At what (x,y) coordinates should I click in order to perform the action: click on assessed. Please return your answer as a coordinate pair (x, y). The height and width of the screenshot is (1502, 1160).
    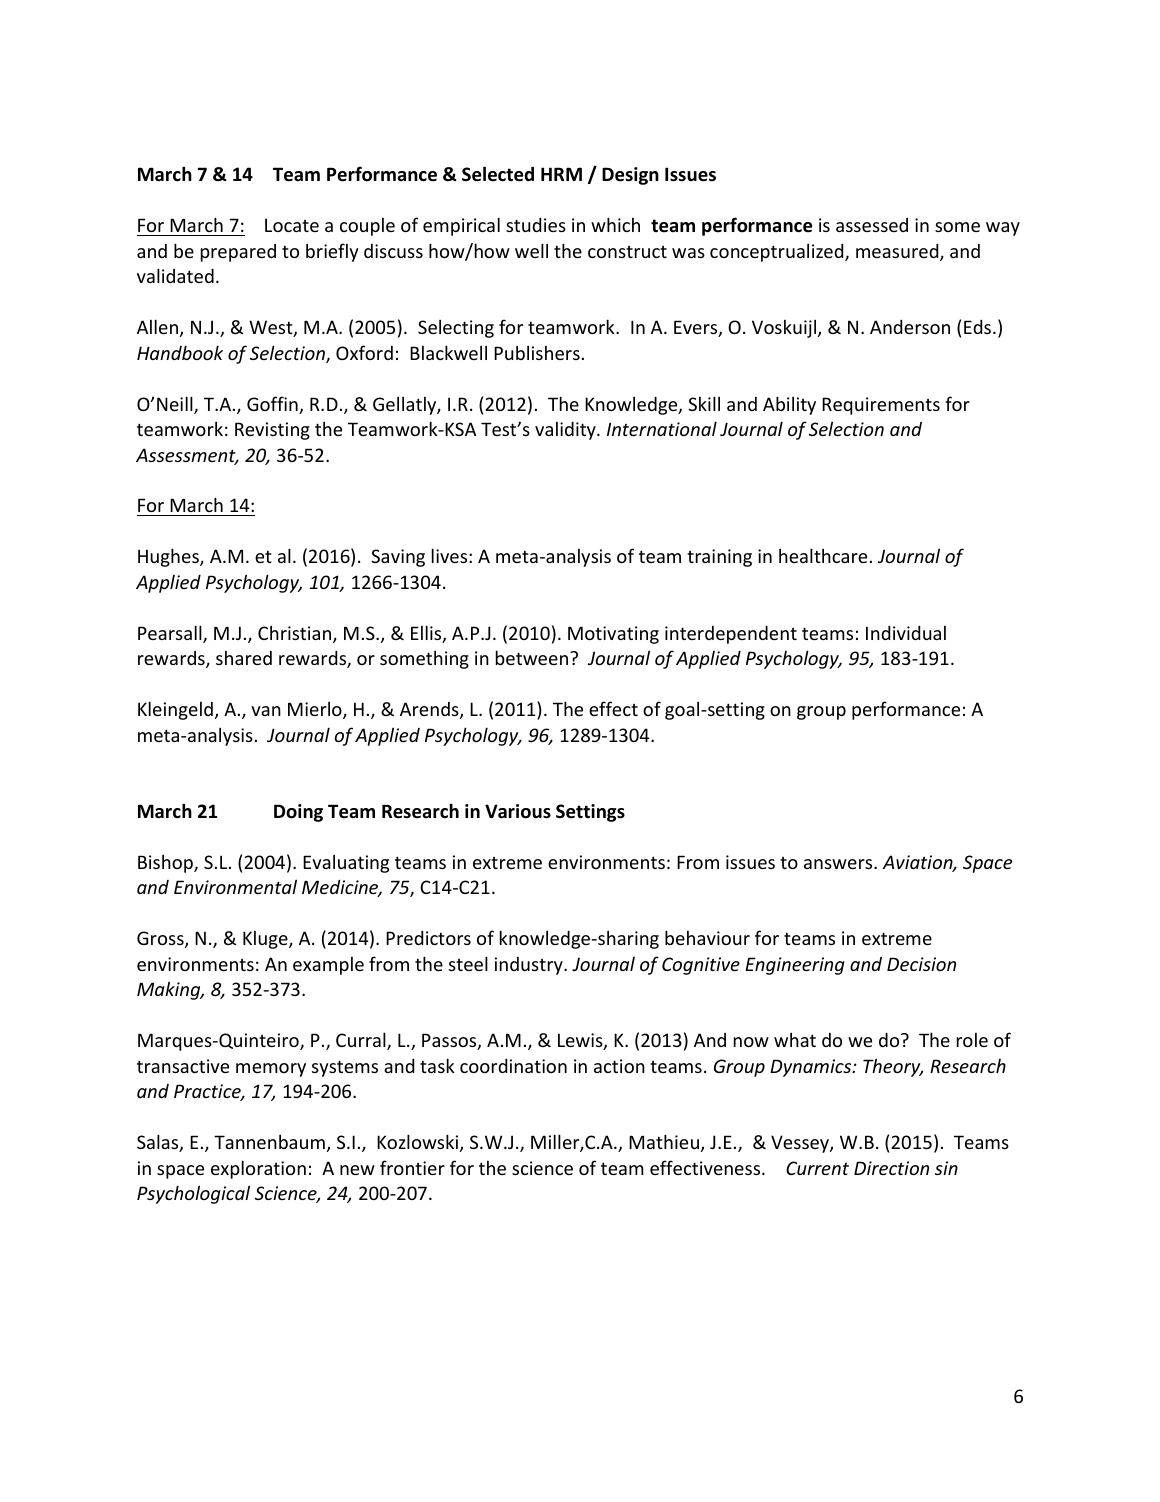
    Looking at the image, I should click on (872, 225).
